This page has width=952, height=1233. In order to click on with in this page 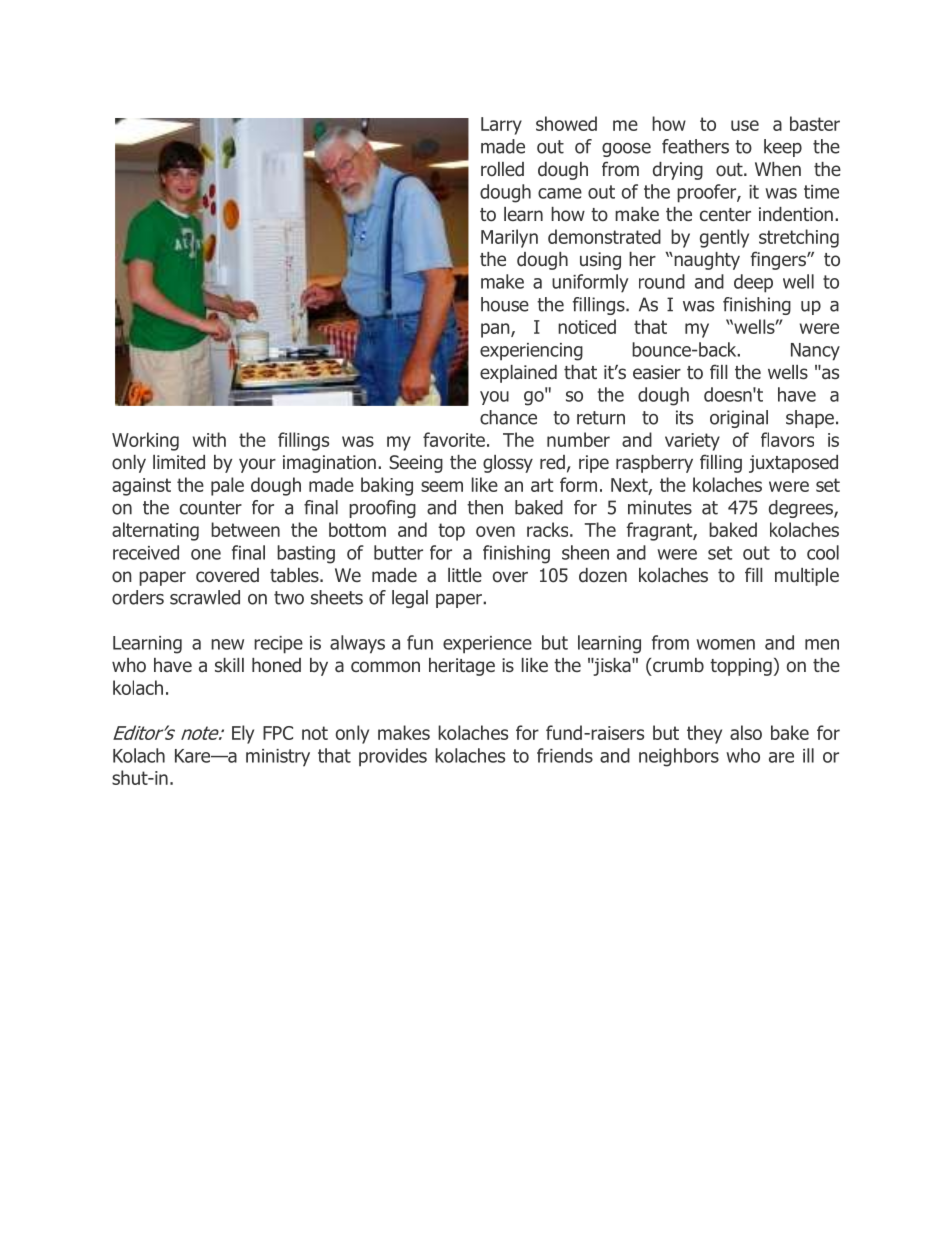, I will do `click(209, 439)`.
